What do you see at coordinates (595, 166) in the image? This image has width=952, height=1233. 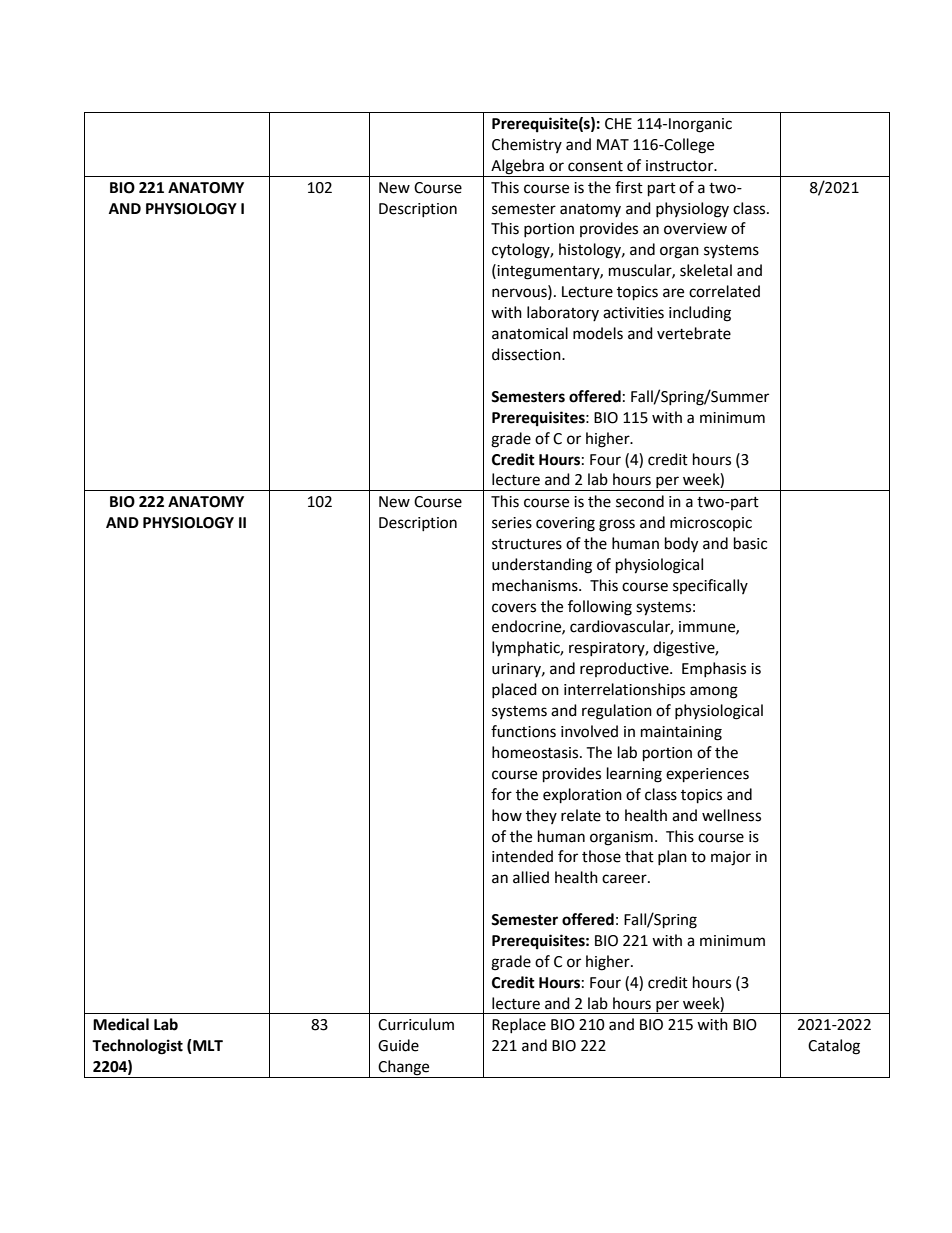 I see `consent` at bounding box center [595, 166].
